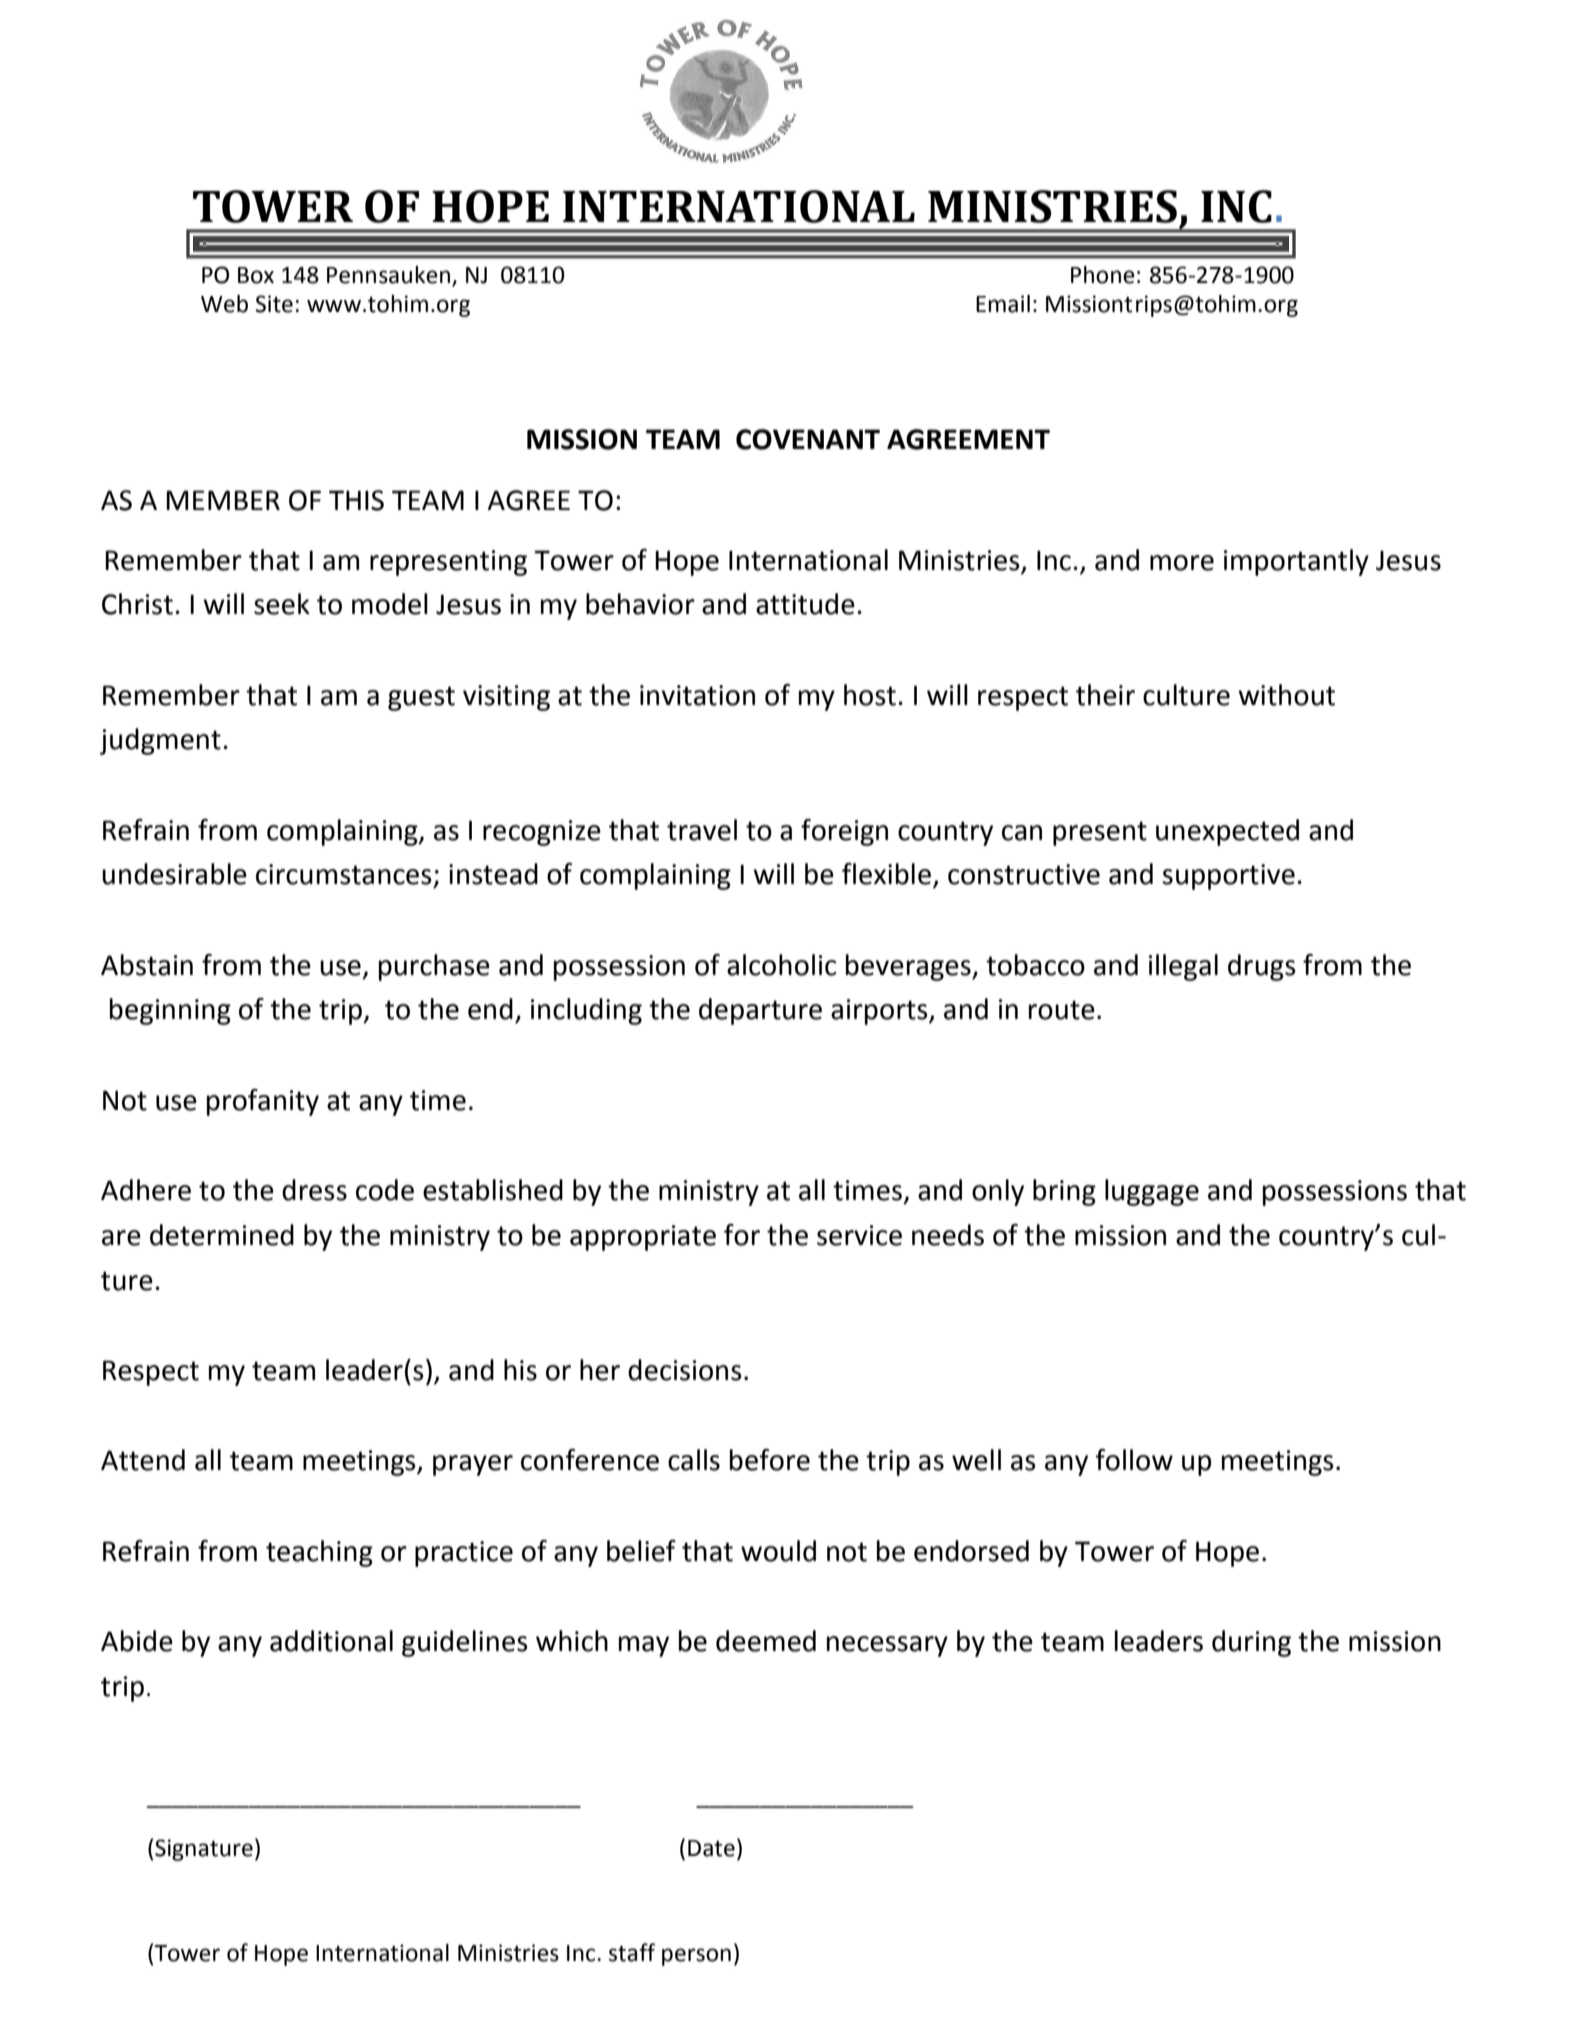 Image resolution: width=1569 pixels, height=2030 pixels. Describe the element at coordinates (1103, 275) in the document. I see `Phone` at that location.
